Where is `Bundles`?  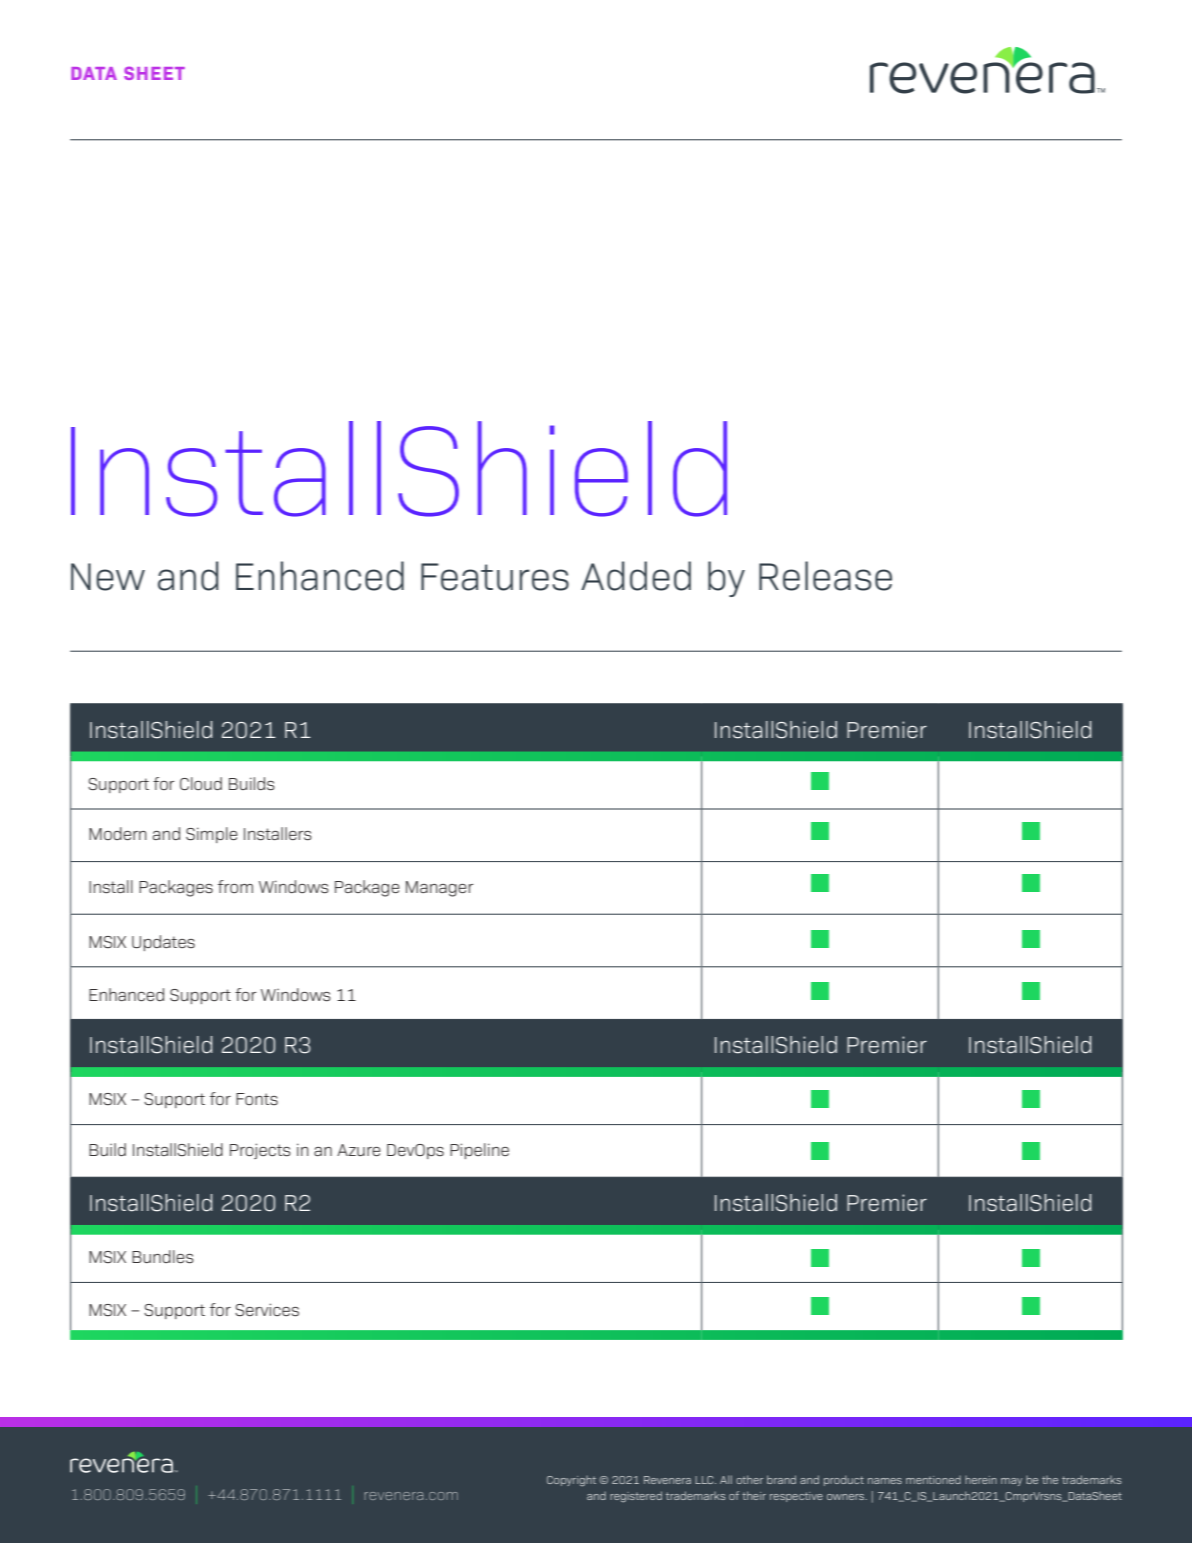 Bundles is located at coordinates (163, 1256).
